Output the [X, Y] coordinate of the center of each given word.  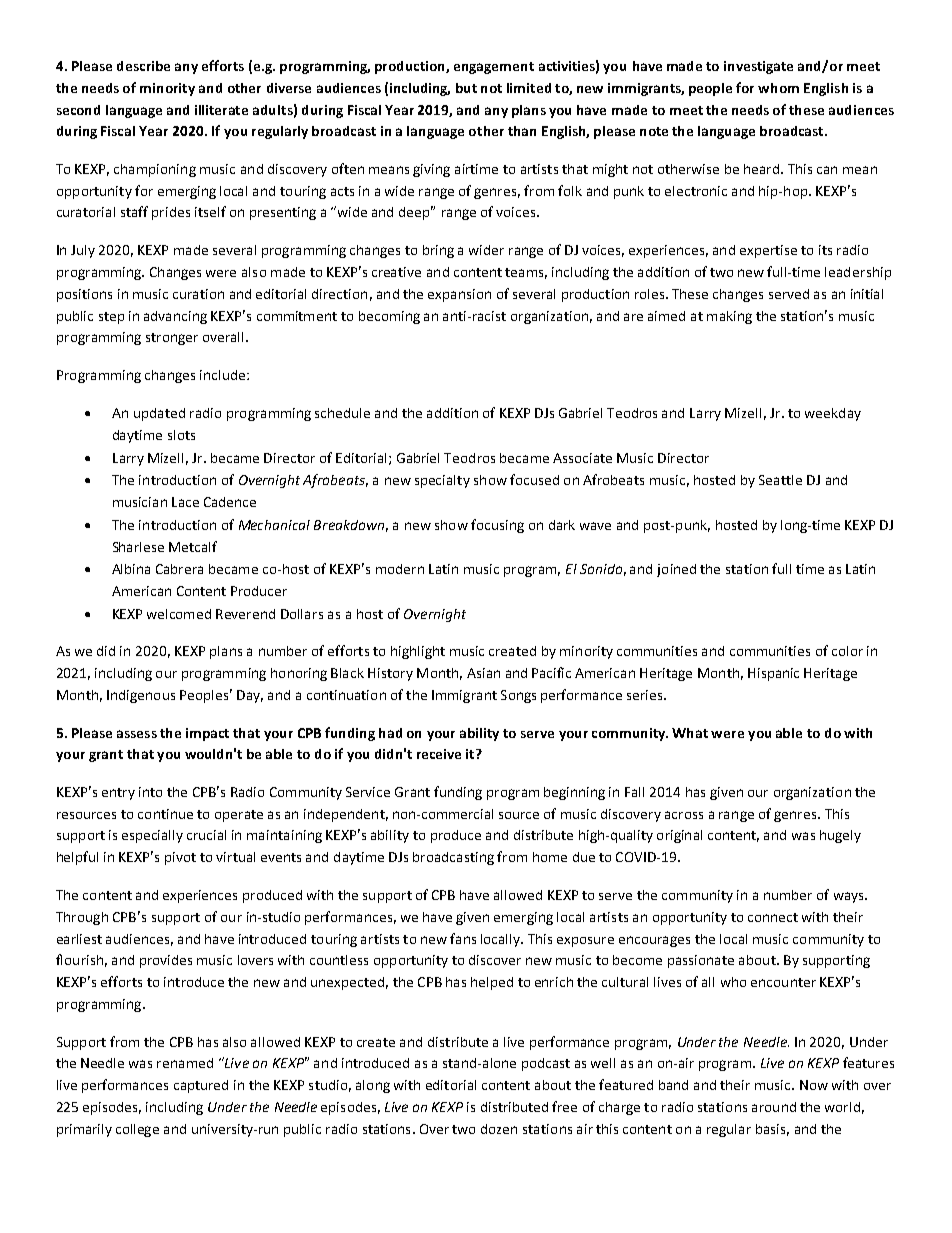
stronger [172, 339]
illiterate [221, 110]
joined [676, 570]
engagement [494, 68]
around [774, 1107]
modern [400, 569]
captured [201, 1086]
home [550, 857]
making [729, 317]
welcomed [179, 614]
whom [778, 88]
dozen [499, 1129]
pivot [180, 858]
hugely [840, 836]
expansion [459, 295]
